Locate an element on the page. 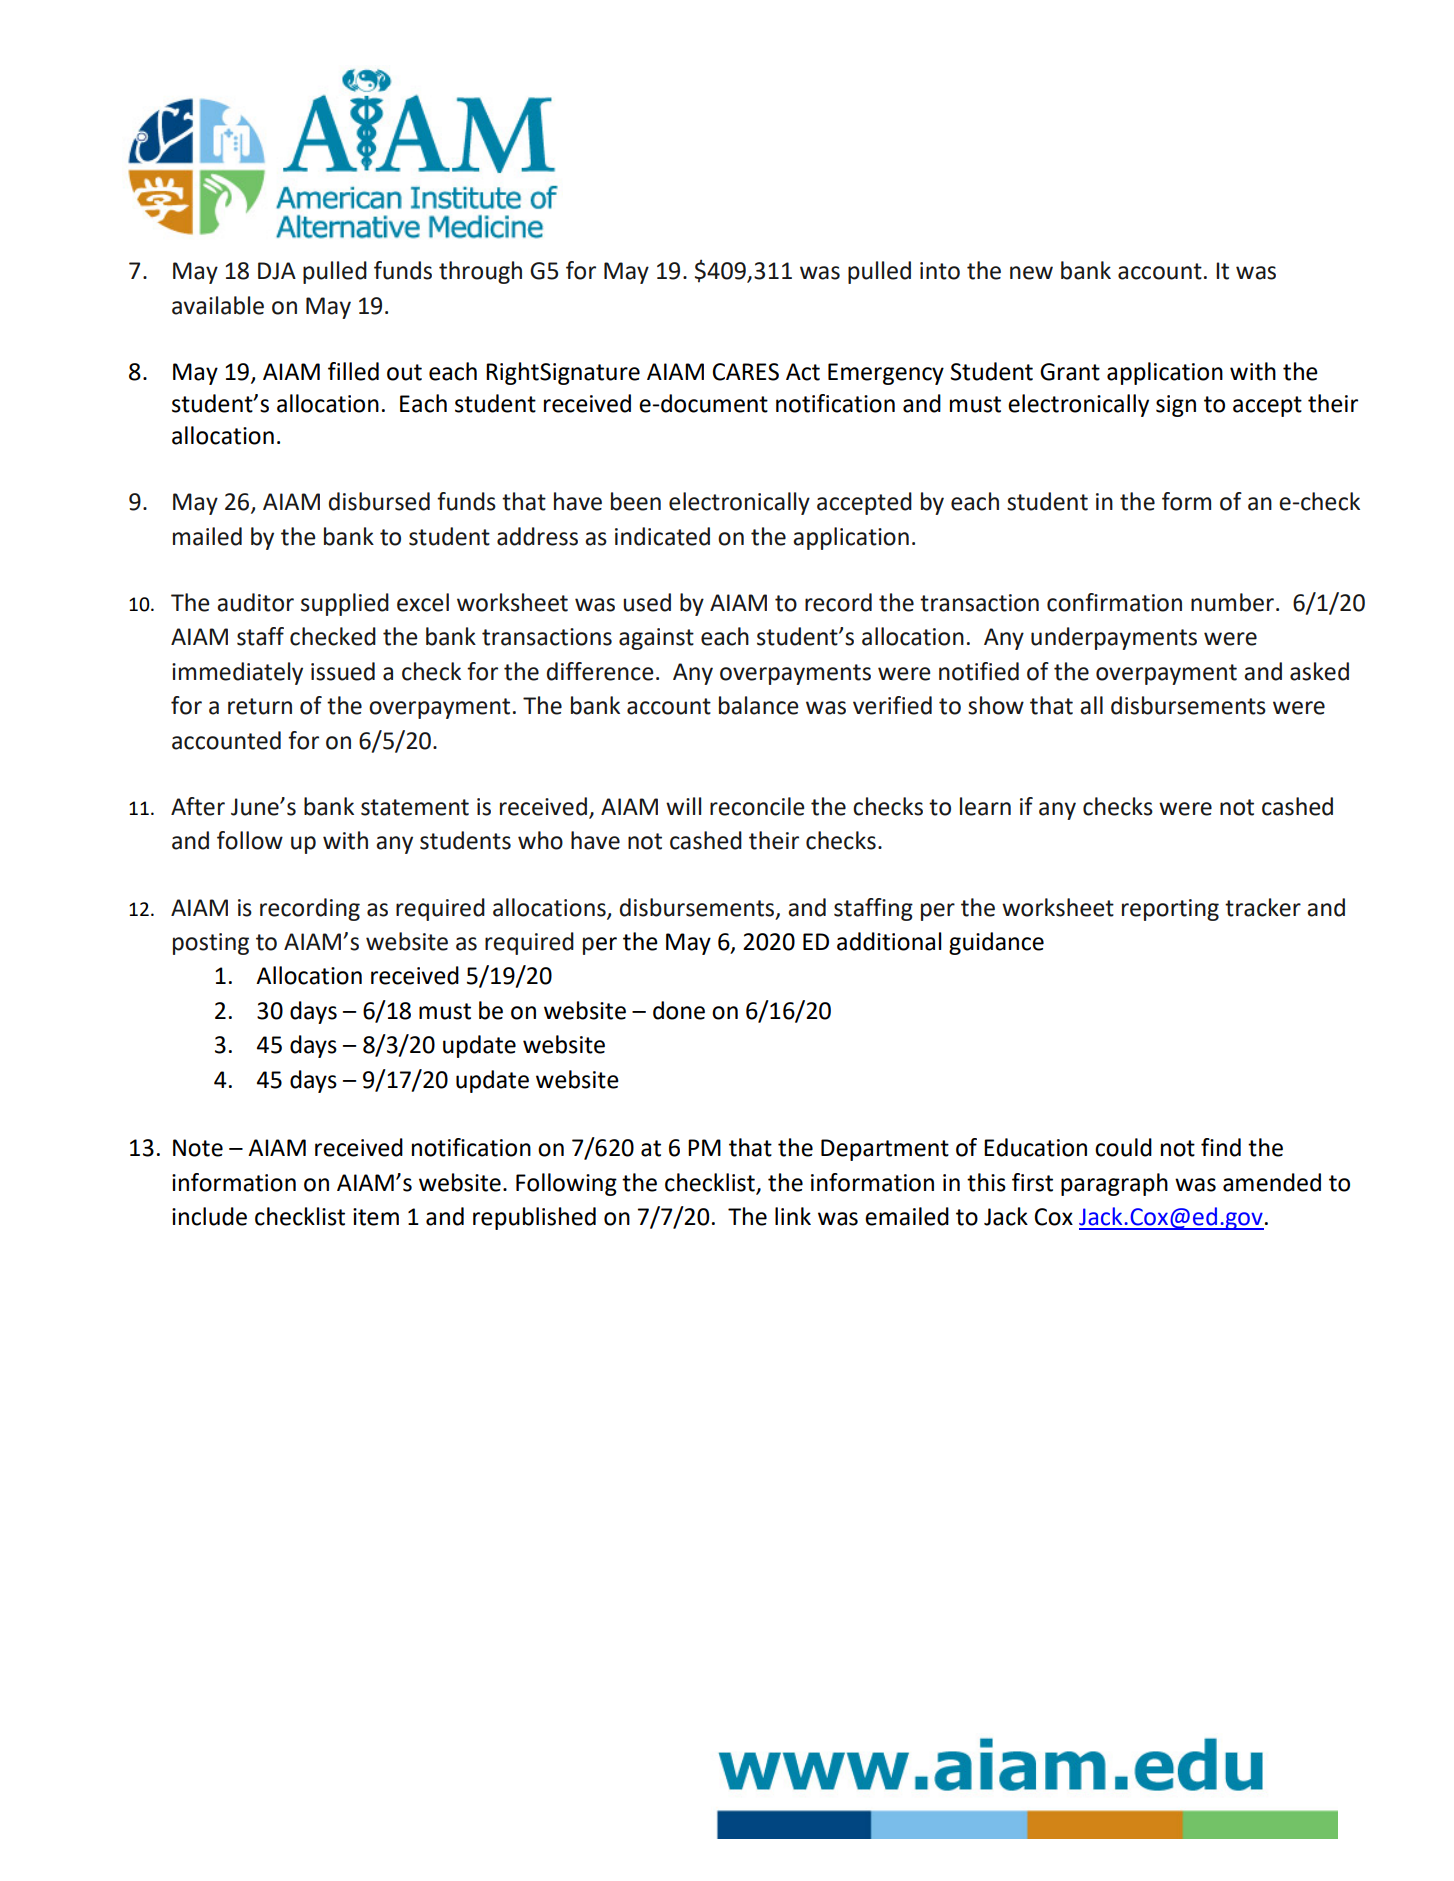 The image size is (1454, 1881). reporting is located at coordinates (1170, 910).
